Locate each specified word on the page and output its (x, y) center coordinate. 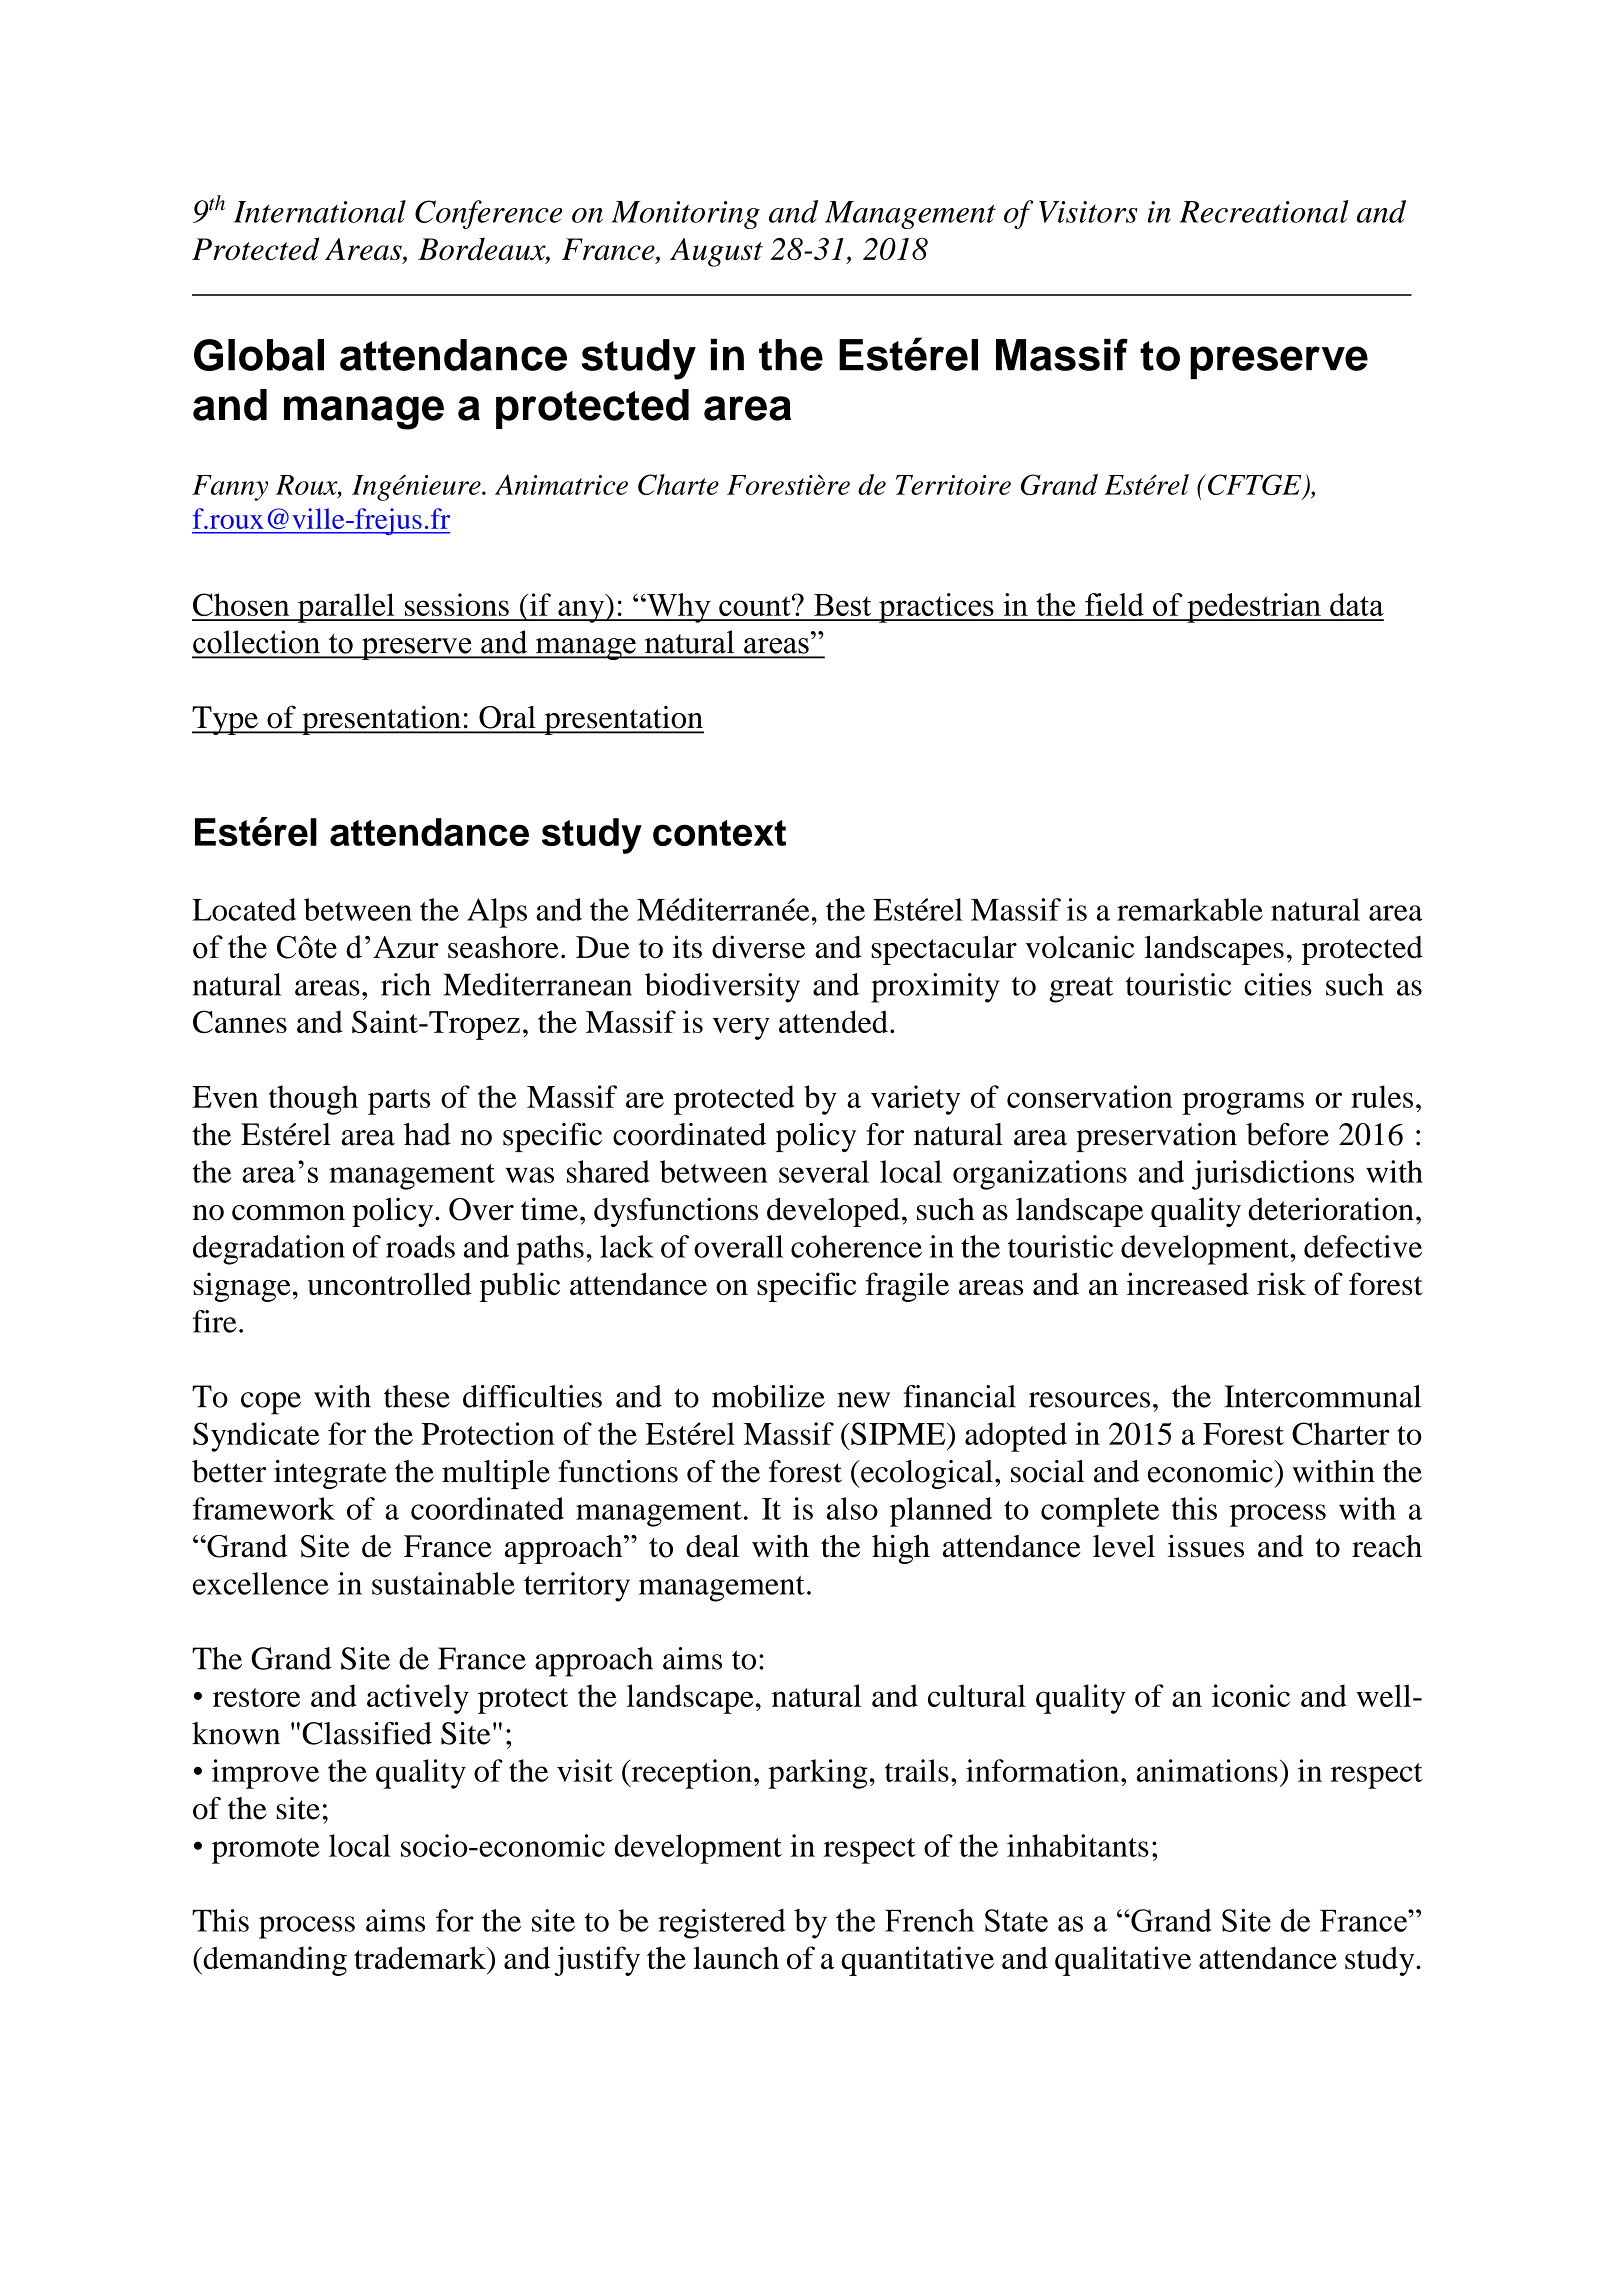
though (313, 1100)
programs (1243, 1103)
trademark (421, 1957)
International (320, 211)
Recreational (1263, 211)
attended (833, 1021)
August (716, 252)
